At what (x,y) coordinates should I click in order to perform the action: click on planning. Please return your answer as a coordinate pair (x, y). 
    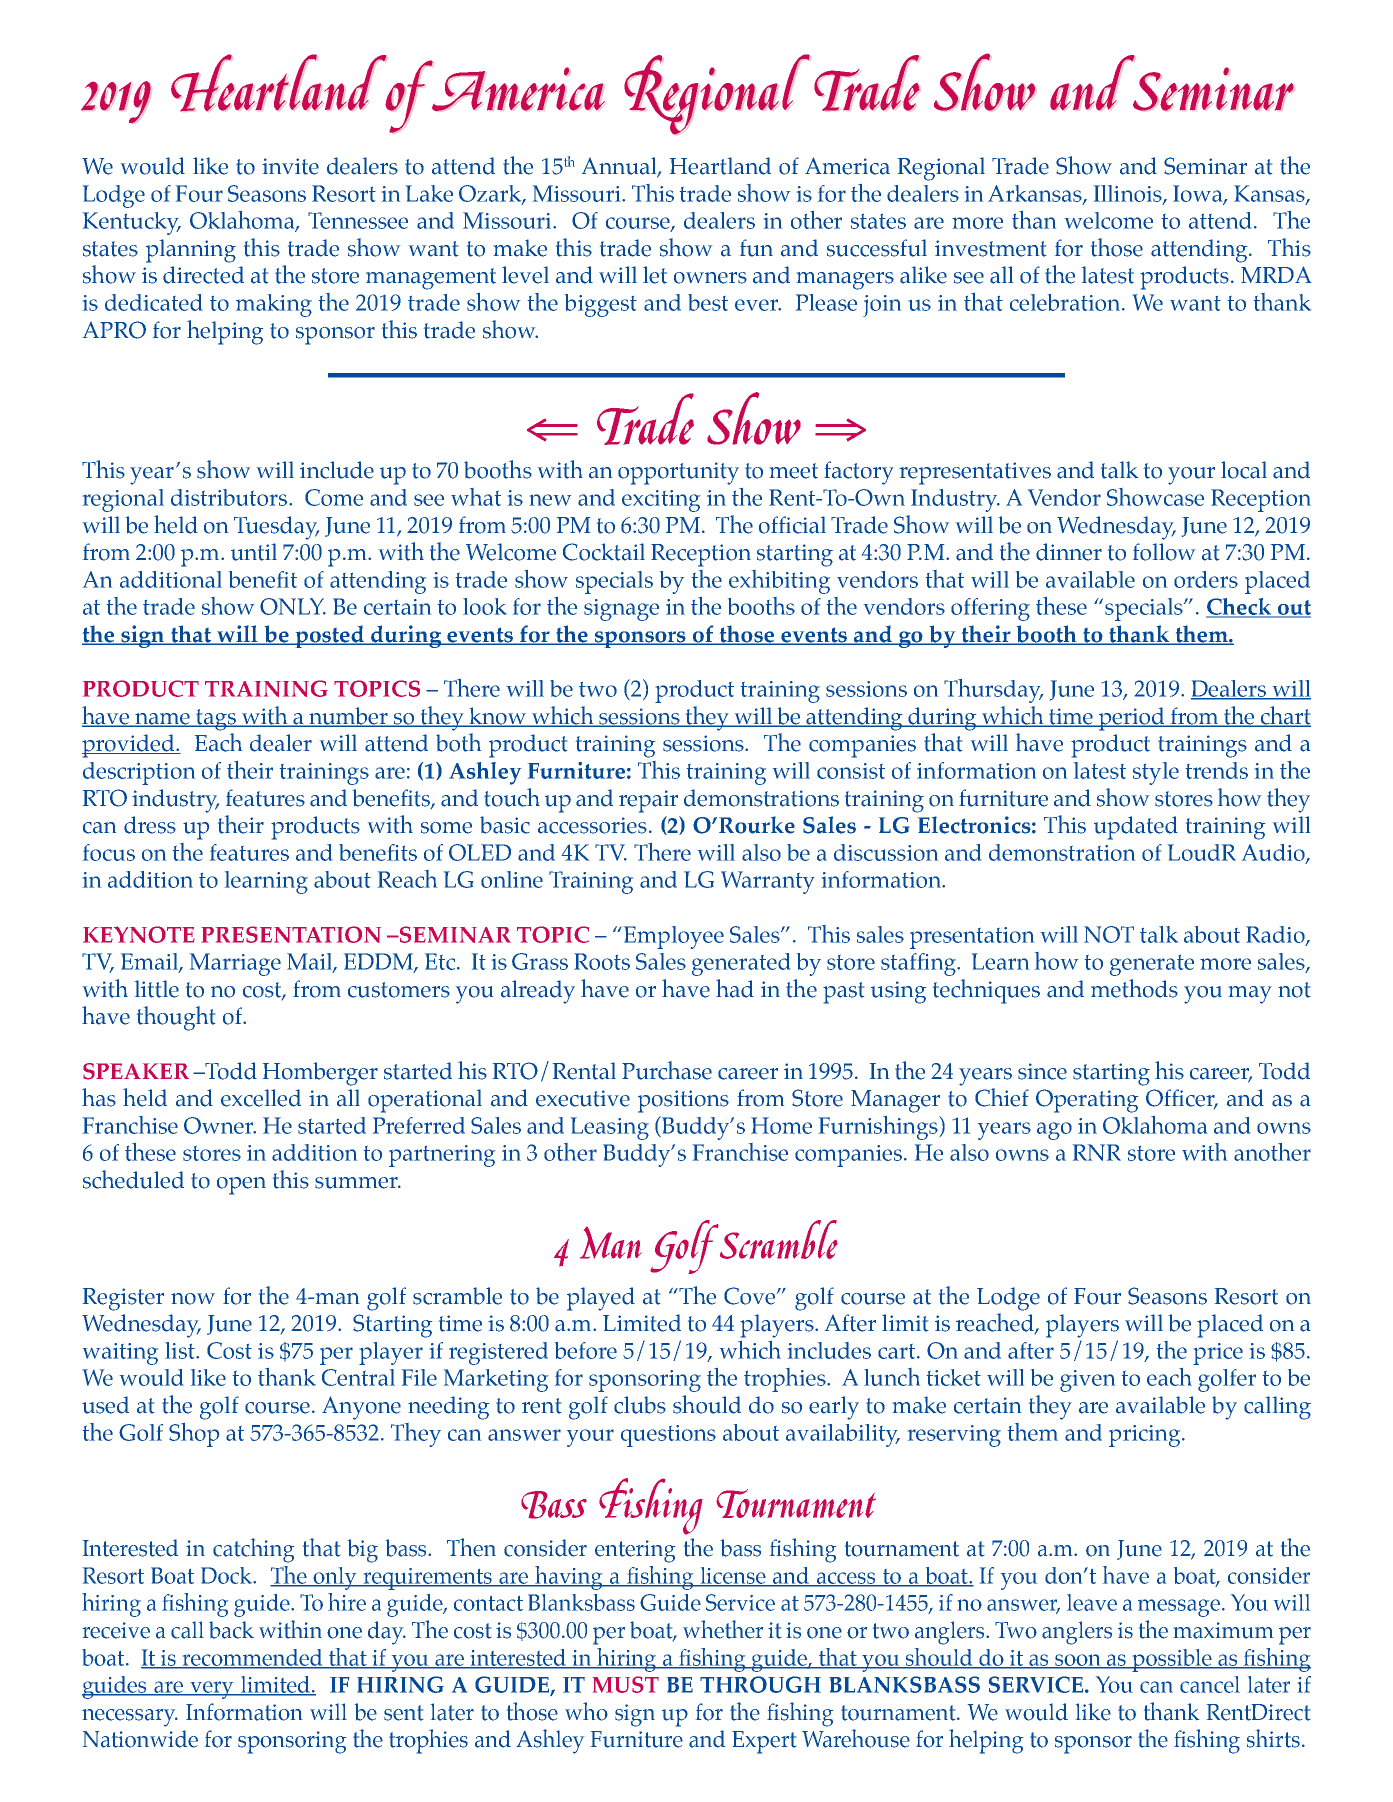
    Looking at the image, I should click on (191, 251).
